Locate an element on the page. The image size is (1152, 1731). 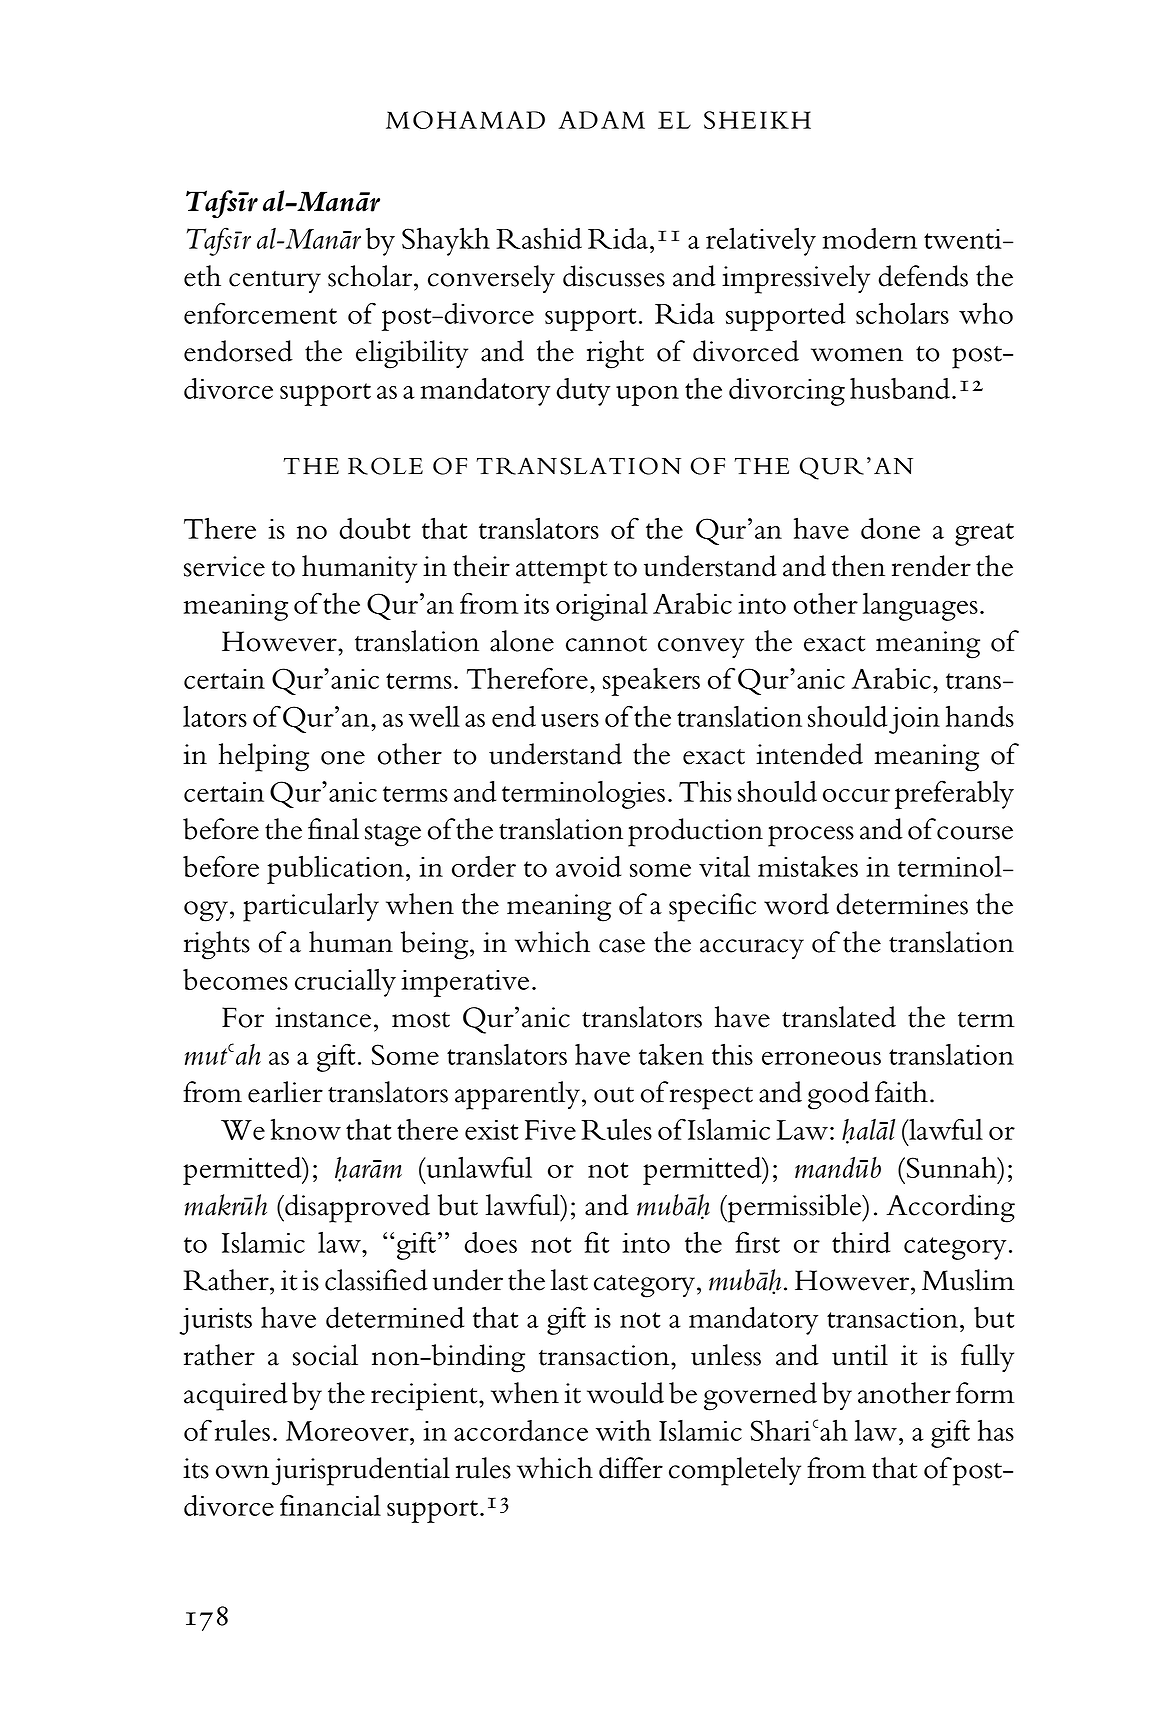
know is located at coordinates (306, 1129).
